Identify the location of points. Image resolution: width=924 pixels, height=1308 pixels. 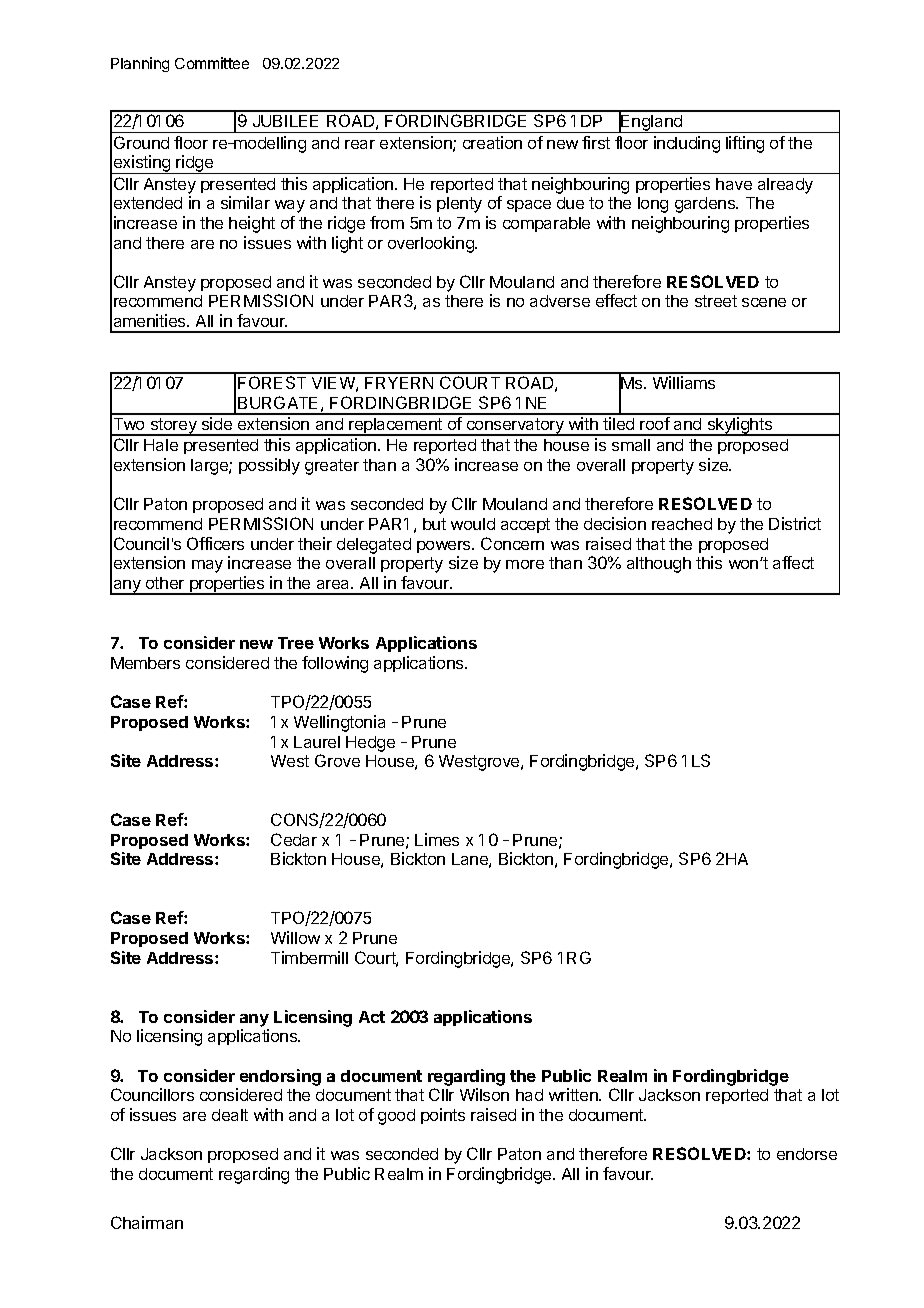
(443, 1116).
